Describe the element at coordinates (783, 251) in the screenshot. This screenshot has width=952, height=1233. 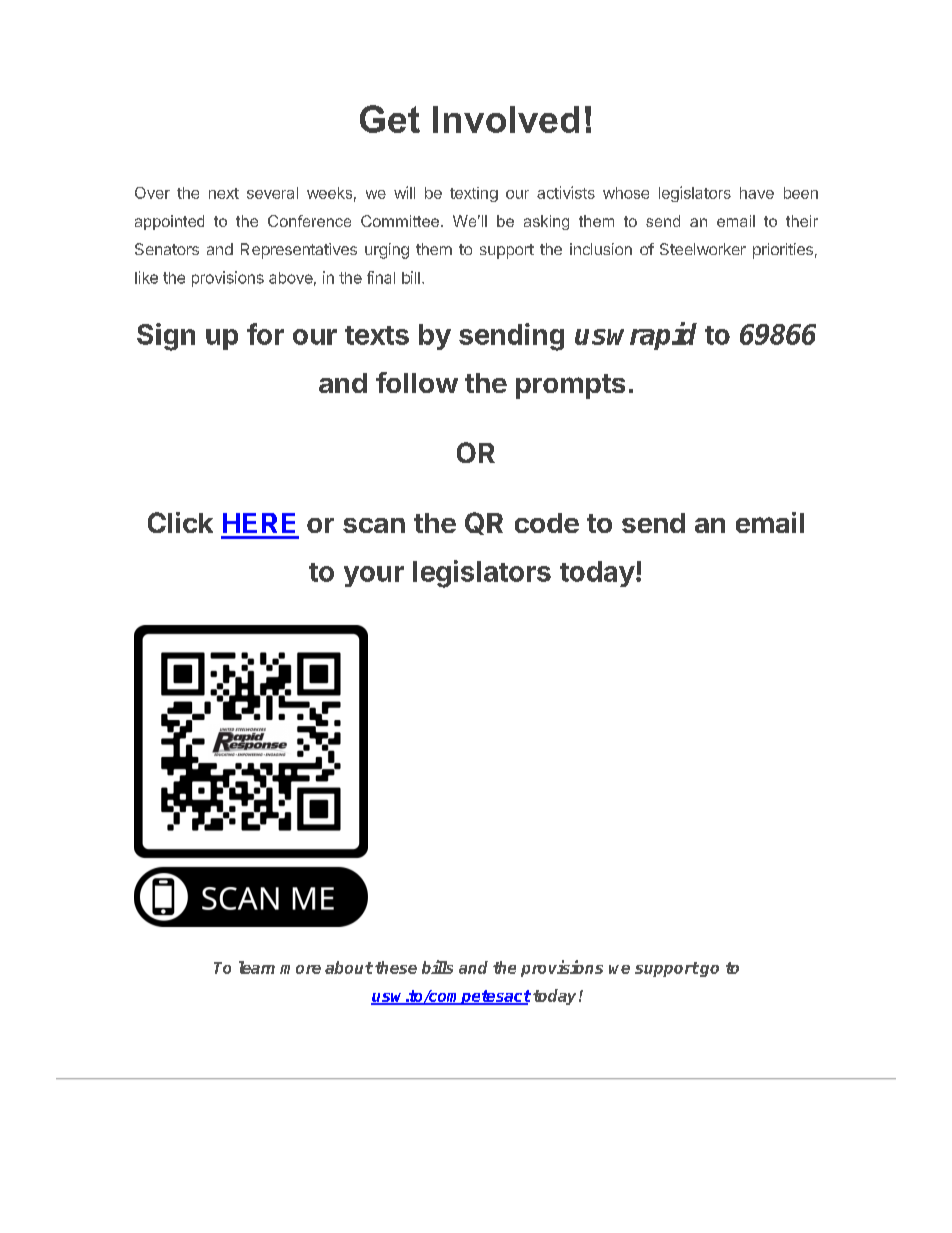
I see `priorities` at that location.
